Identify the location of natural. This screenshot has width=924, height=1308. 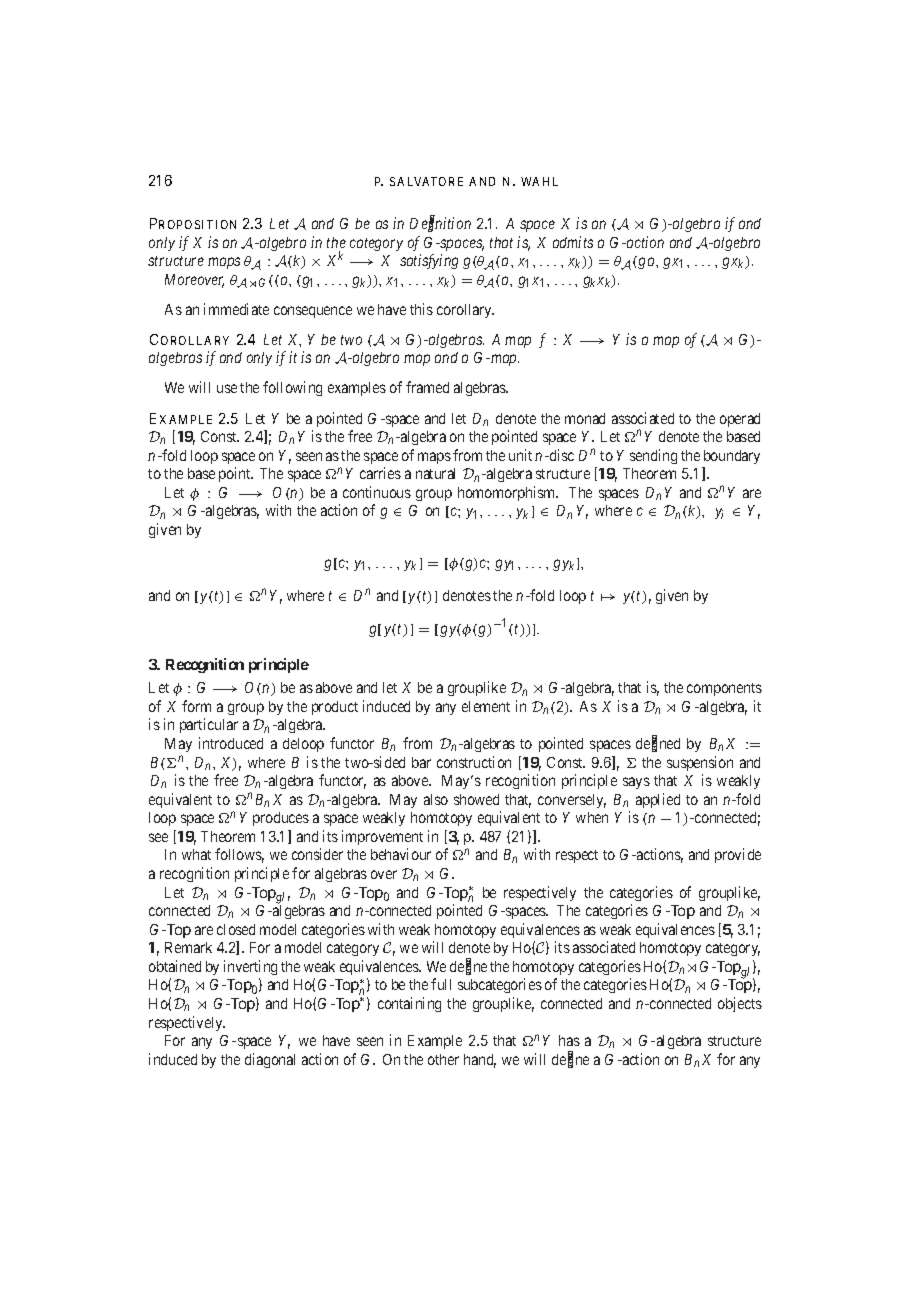
(435, 473).
